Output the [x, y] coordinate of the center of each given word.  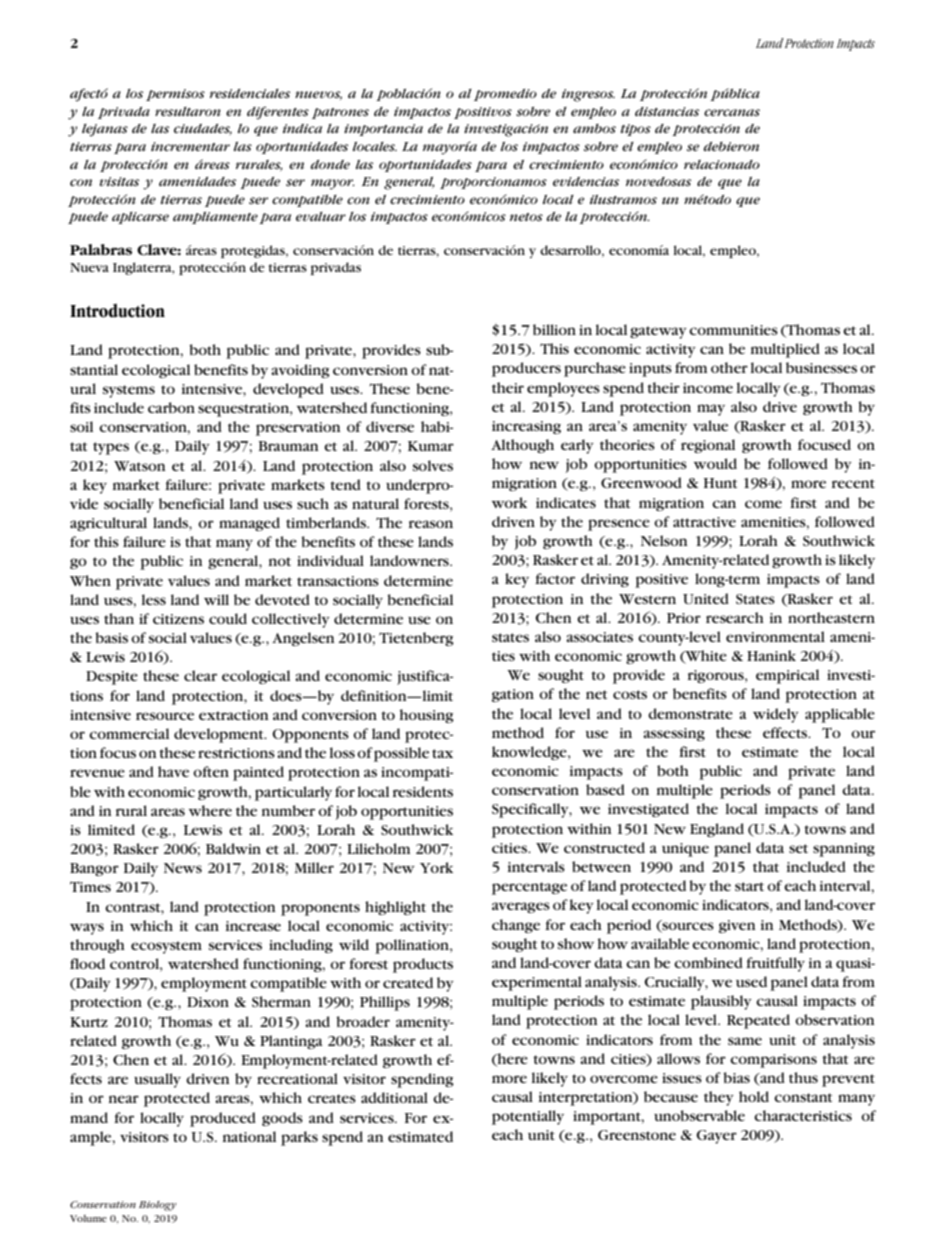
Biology [158, 1206]
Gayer [716, 1137]
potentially [528, 1117]
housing [427, 716]
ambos [594, 128]
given [737, 926]
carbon [171, 407]
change [516, 926]
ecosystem [166, 947]
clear [200, 675]
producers [526, 369]
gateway [658, 332]
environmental [775, 636]
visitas [119, 182]
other [729, 367]
